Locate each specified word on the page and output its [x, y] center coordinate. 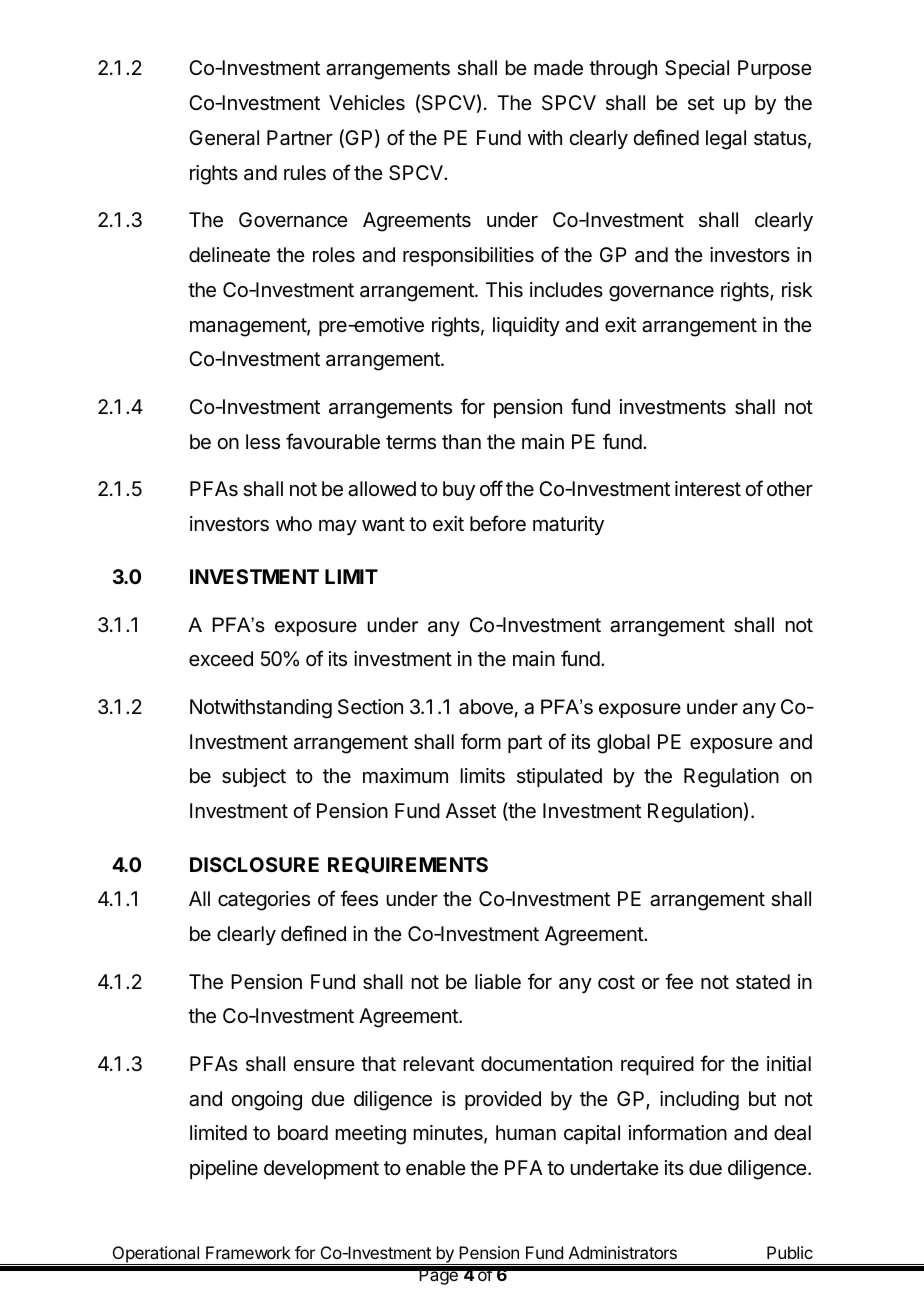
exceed [221, 658]
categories [264, 901]
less [263, 442]
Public [790, 1252]
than [461, 442]
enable [436, 1168]
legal [726, 140]
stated [763, 982]
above [486, 707]
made [558, 68]
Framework [248, 1252]
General [224, 138]
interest [708, 489]
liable [498, 982]
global [623, 744]
